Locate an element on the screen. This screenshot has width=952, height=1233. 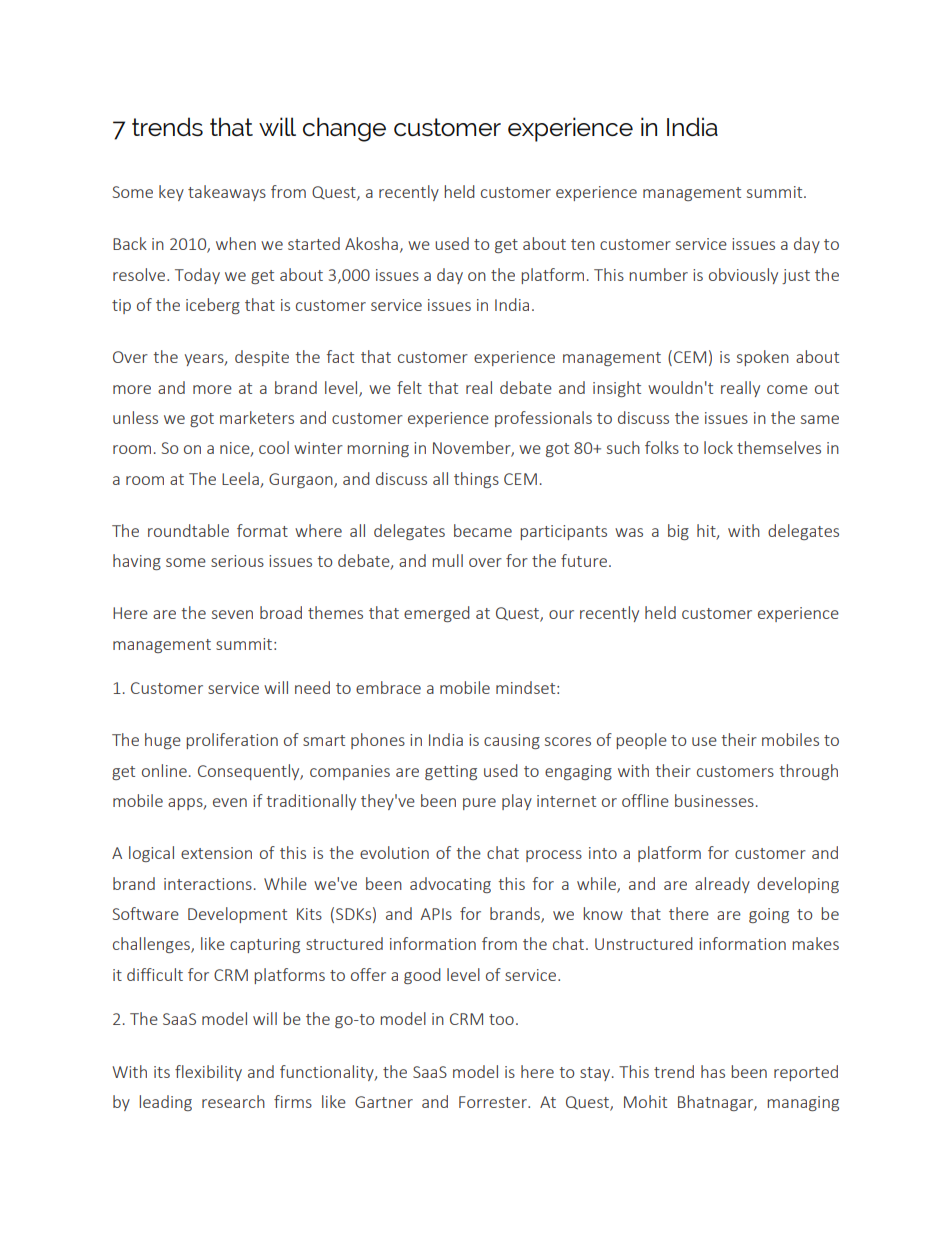
broad is located at coordinates (281, 612).
